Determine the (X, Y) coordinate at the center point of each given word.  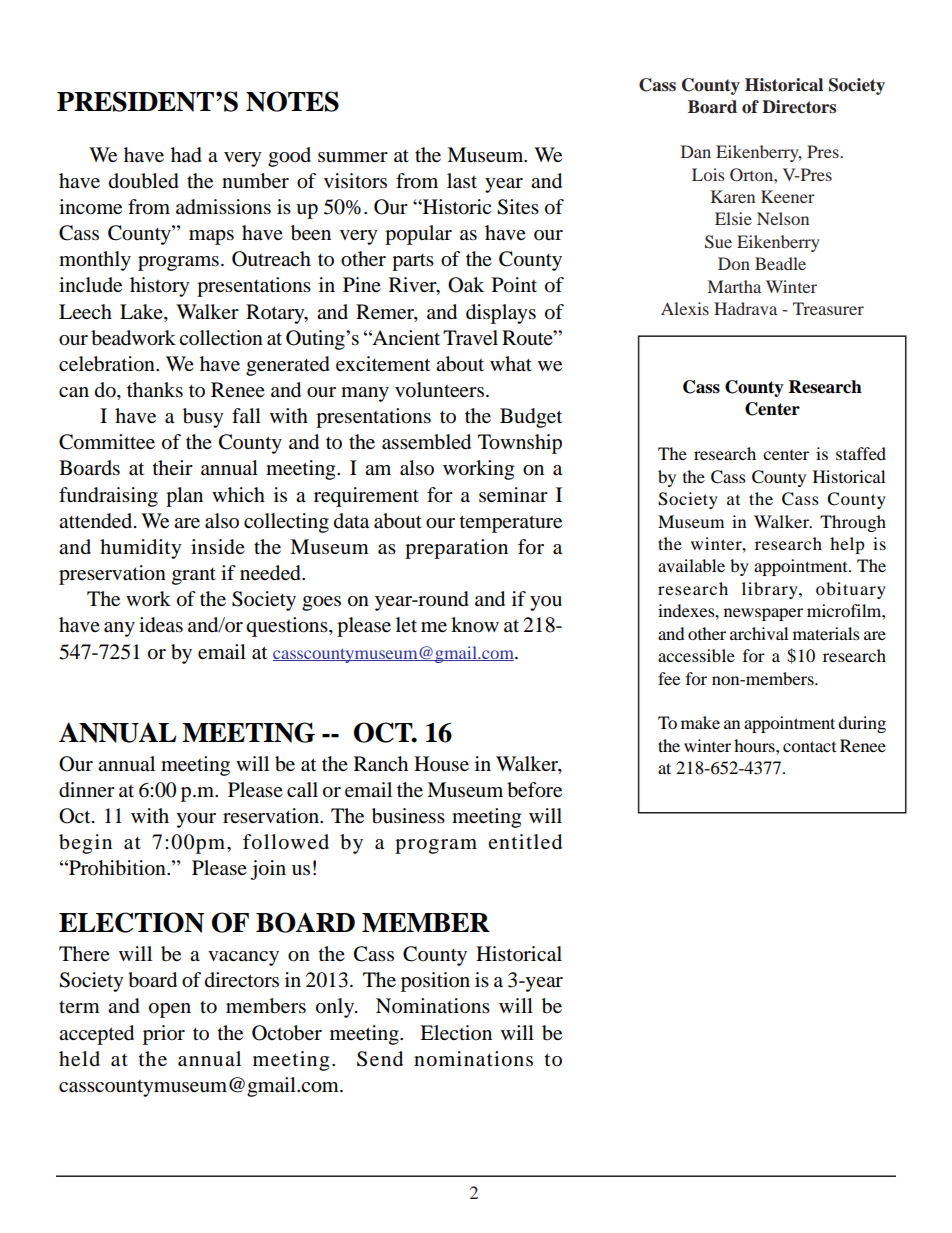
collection (221, 338)
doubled (144, 181)
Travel (470, 338)
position (435, 982)
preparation (456, 549)
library (771, 590)
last (462, 181)
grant (194, 576)
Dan (696, 151)
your (196, 820)
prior (164, 1035)
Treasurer (828, 308)
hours (755, 745)
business (408, 816)
